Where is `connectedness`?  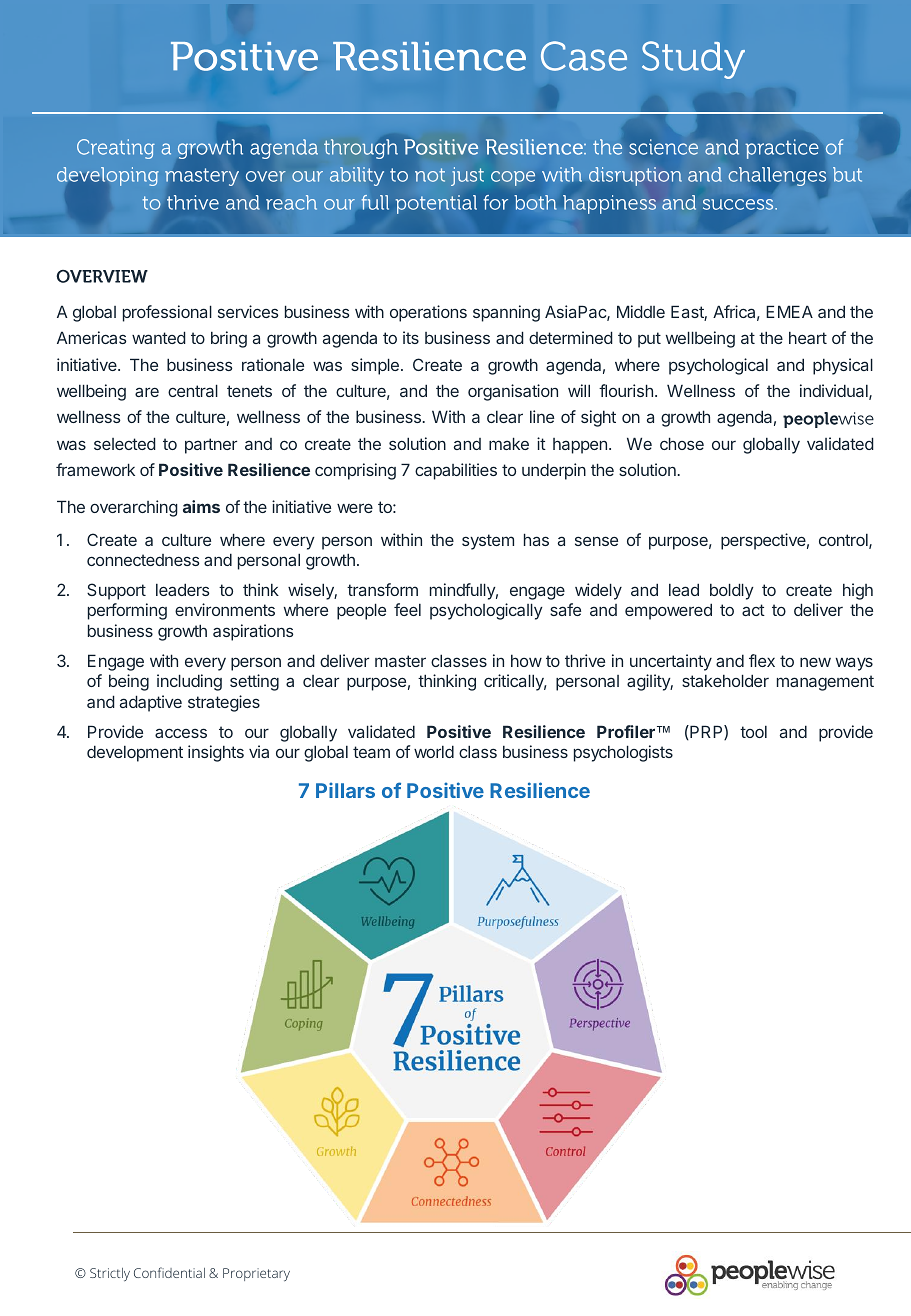
connectedness is located at coordinates (143, 560).
